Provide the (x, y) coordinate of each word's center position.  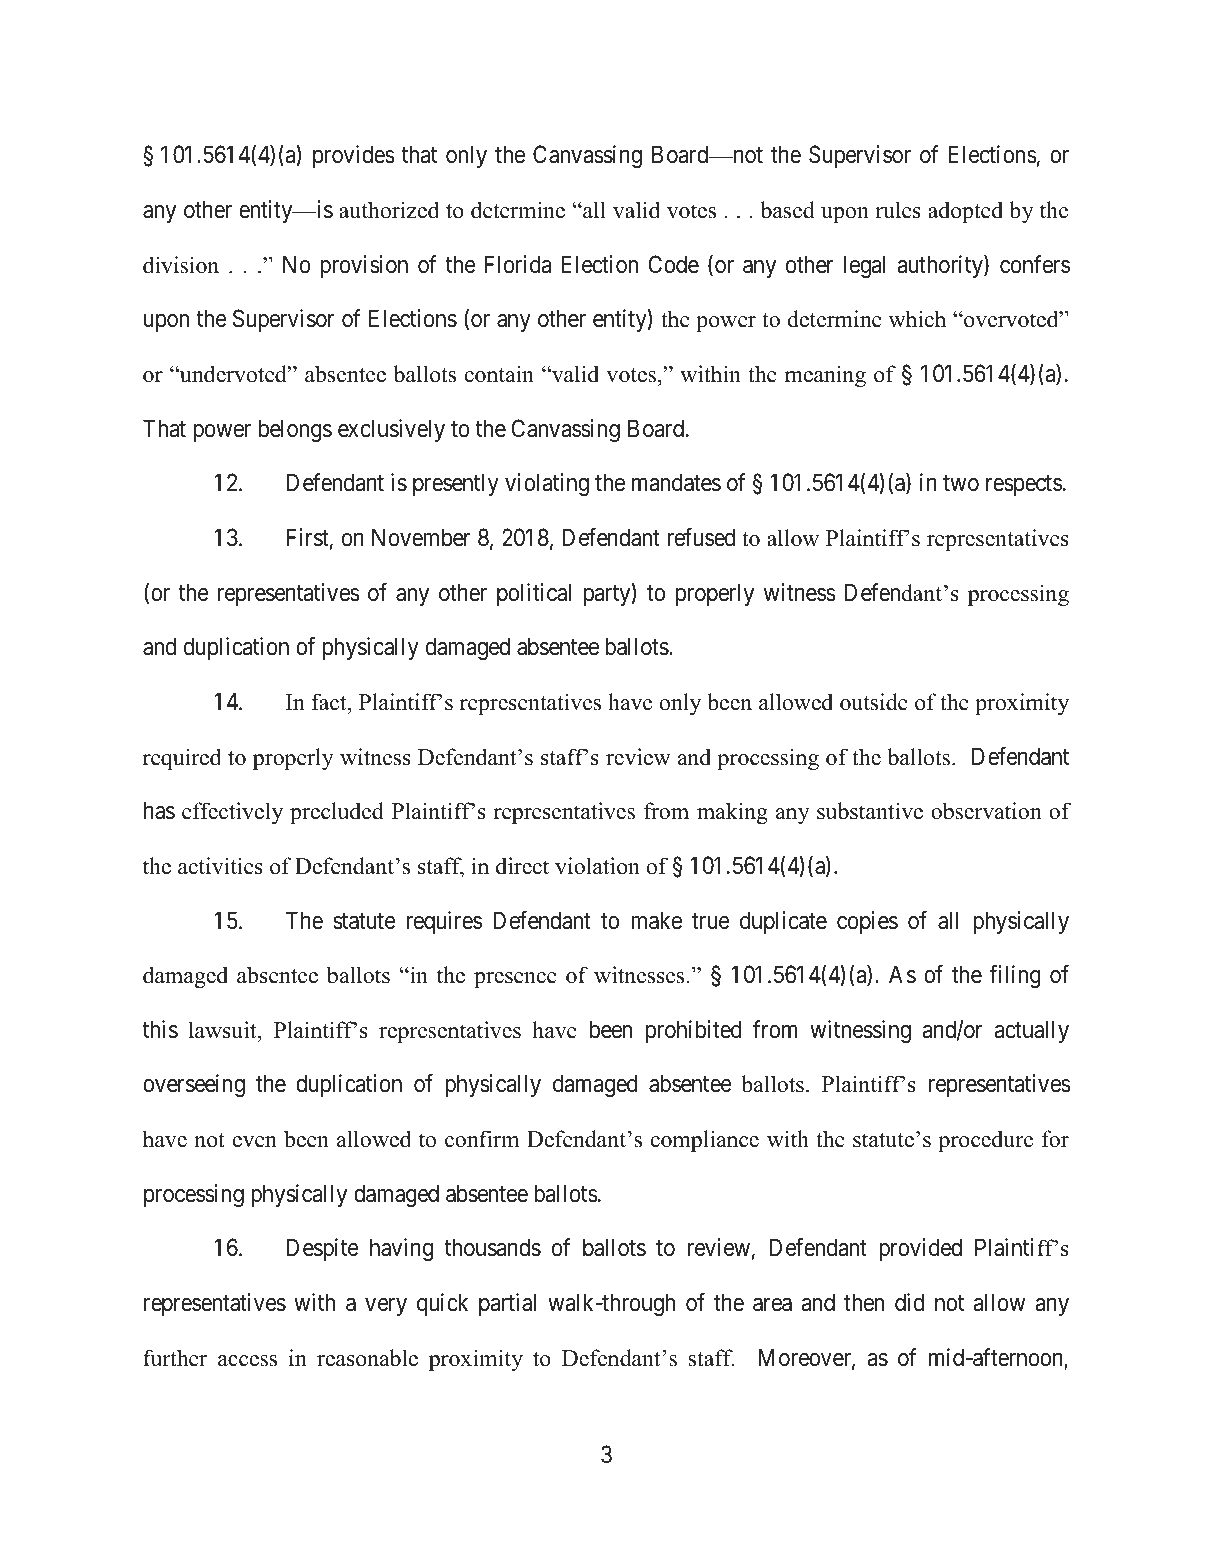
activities (220, 866)
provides (354, 156)
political (534, 594)
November (421, 537)
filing (1015, 976)
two (961, 484)
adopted (965, 212)
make (656, 920)
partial (507, 1304)
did (909, 1302)
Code (673, 264)
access (247, 1361)
